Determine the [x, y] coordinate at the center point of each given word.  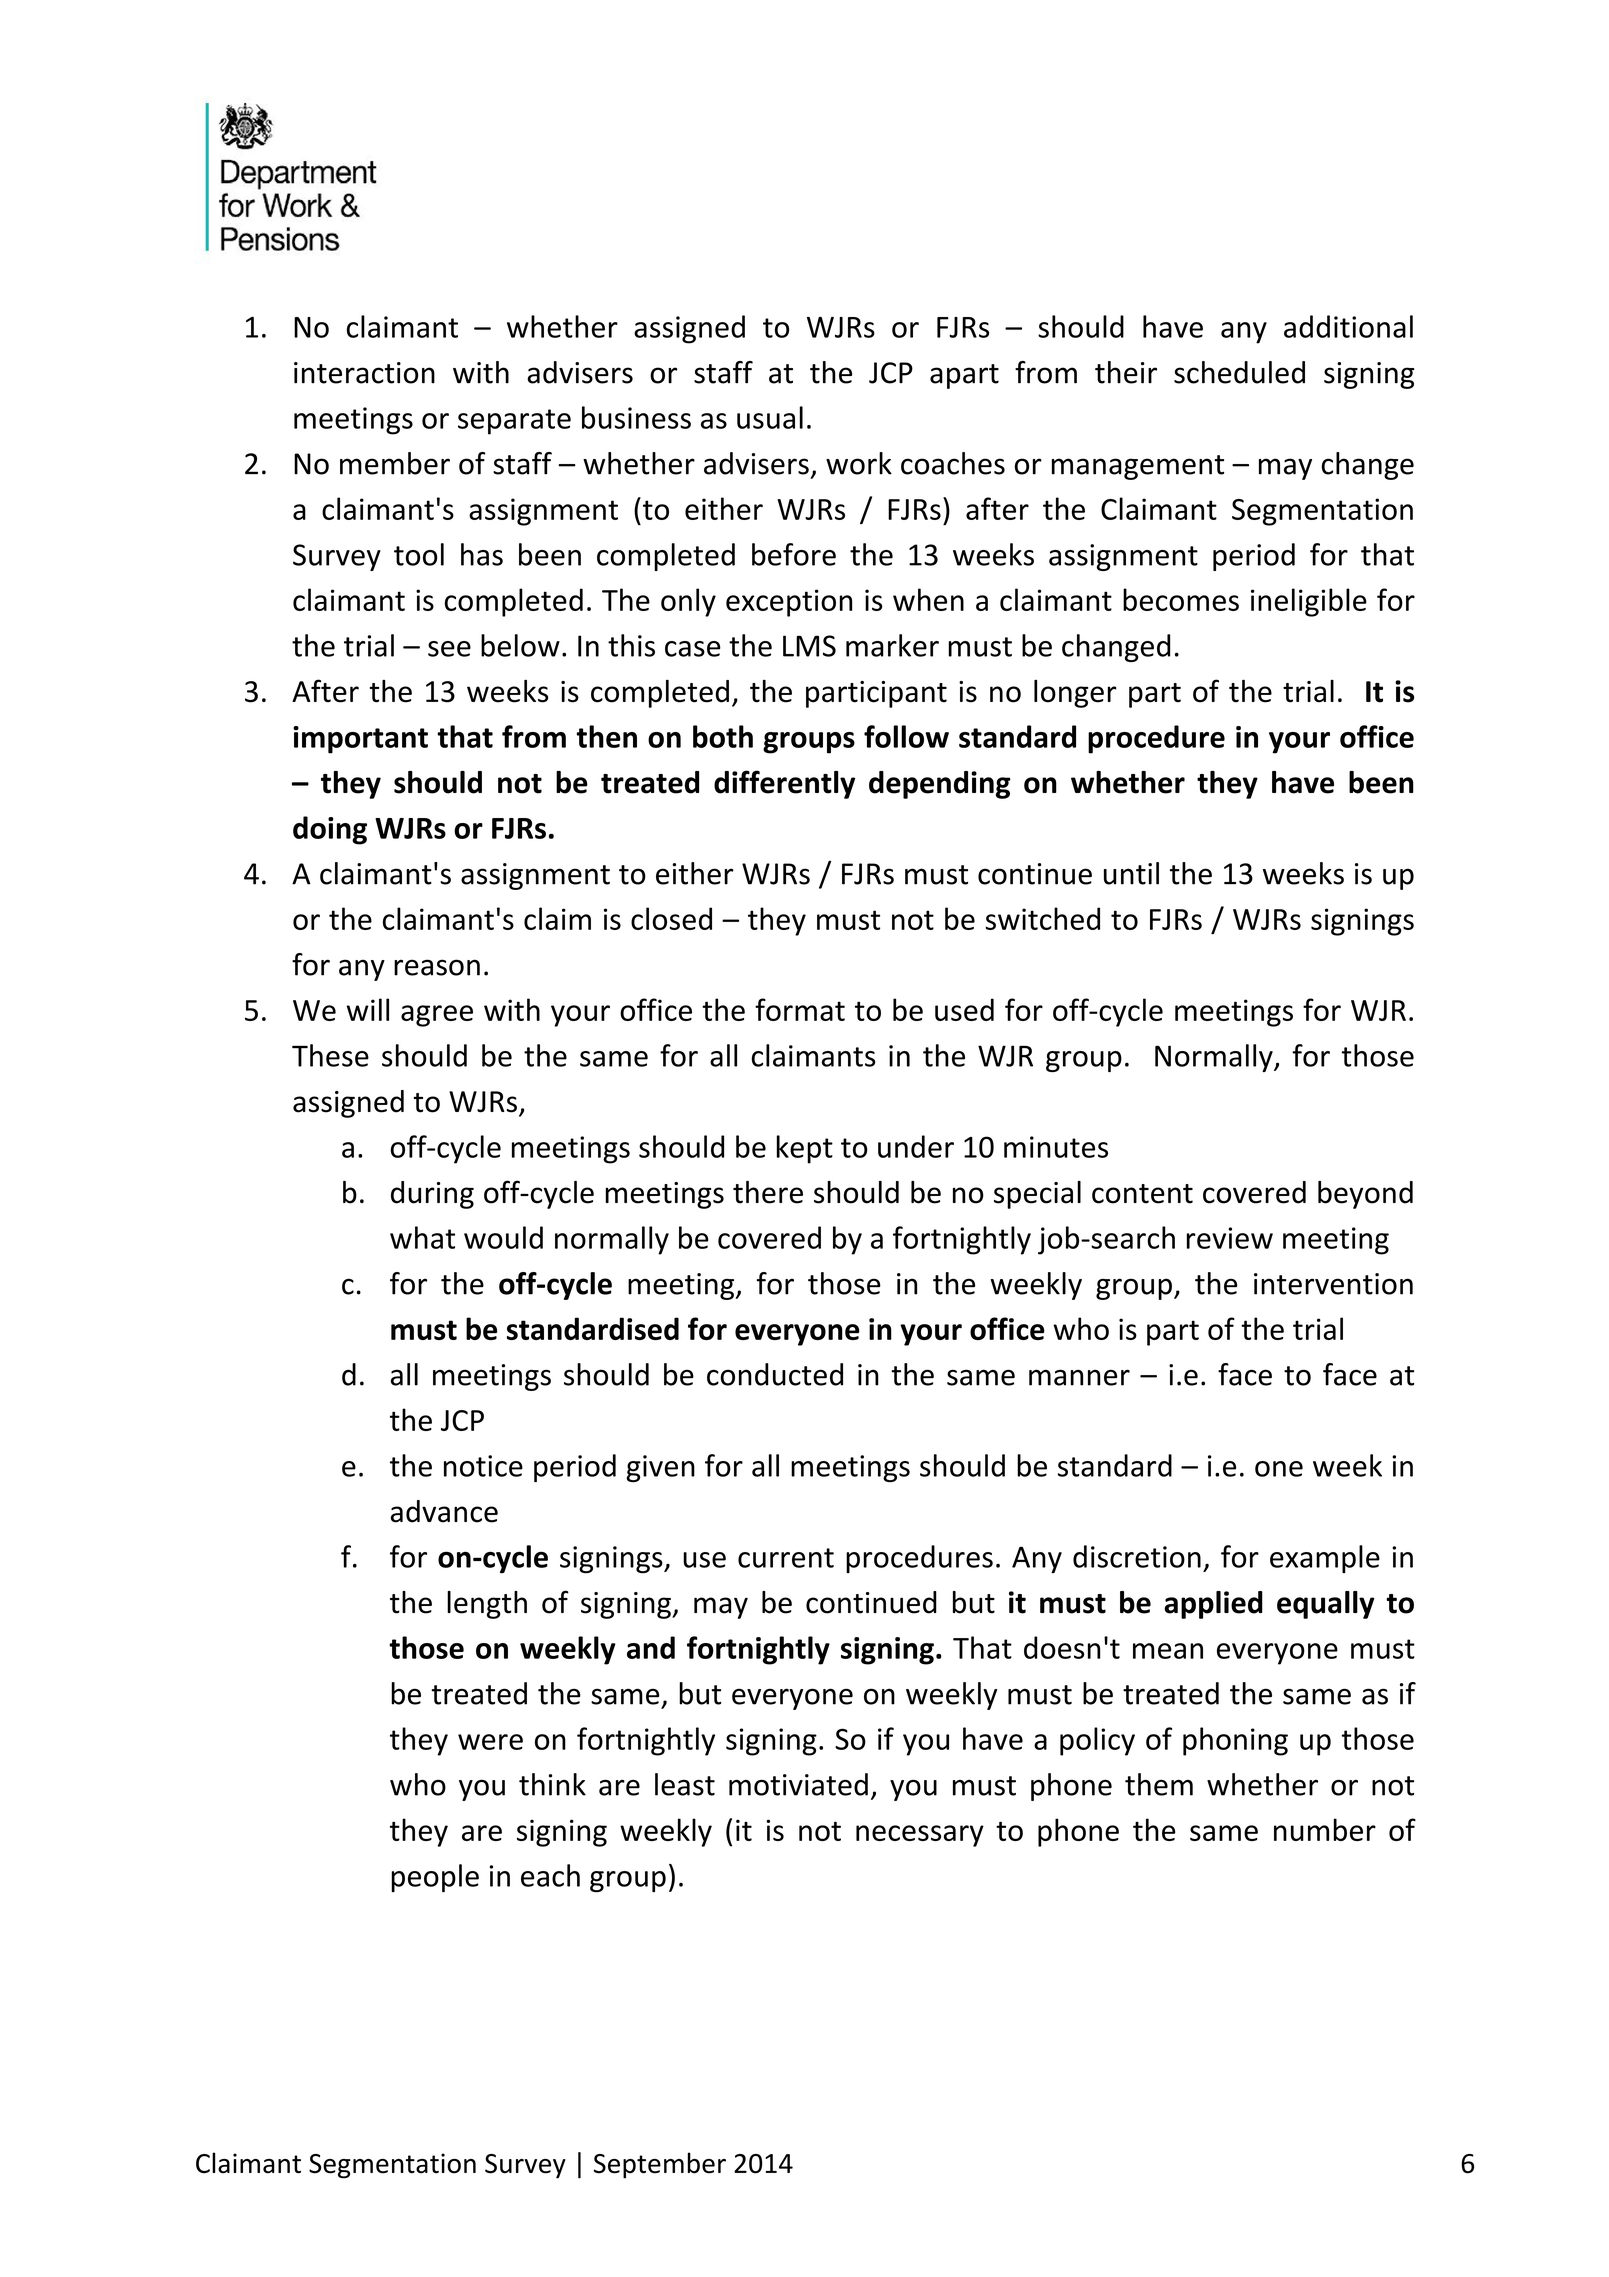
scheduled [1239, 372]
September [660, 2165]
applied [1213, 1605]
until [1131, 873]
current [786, 1558]
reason [437, 967]
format [800, 1009]
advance [444, 1511]
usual [770, 417]
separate [514, 422]
